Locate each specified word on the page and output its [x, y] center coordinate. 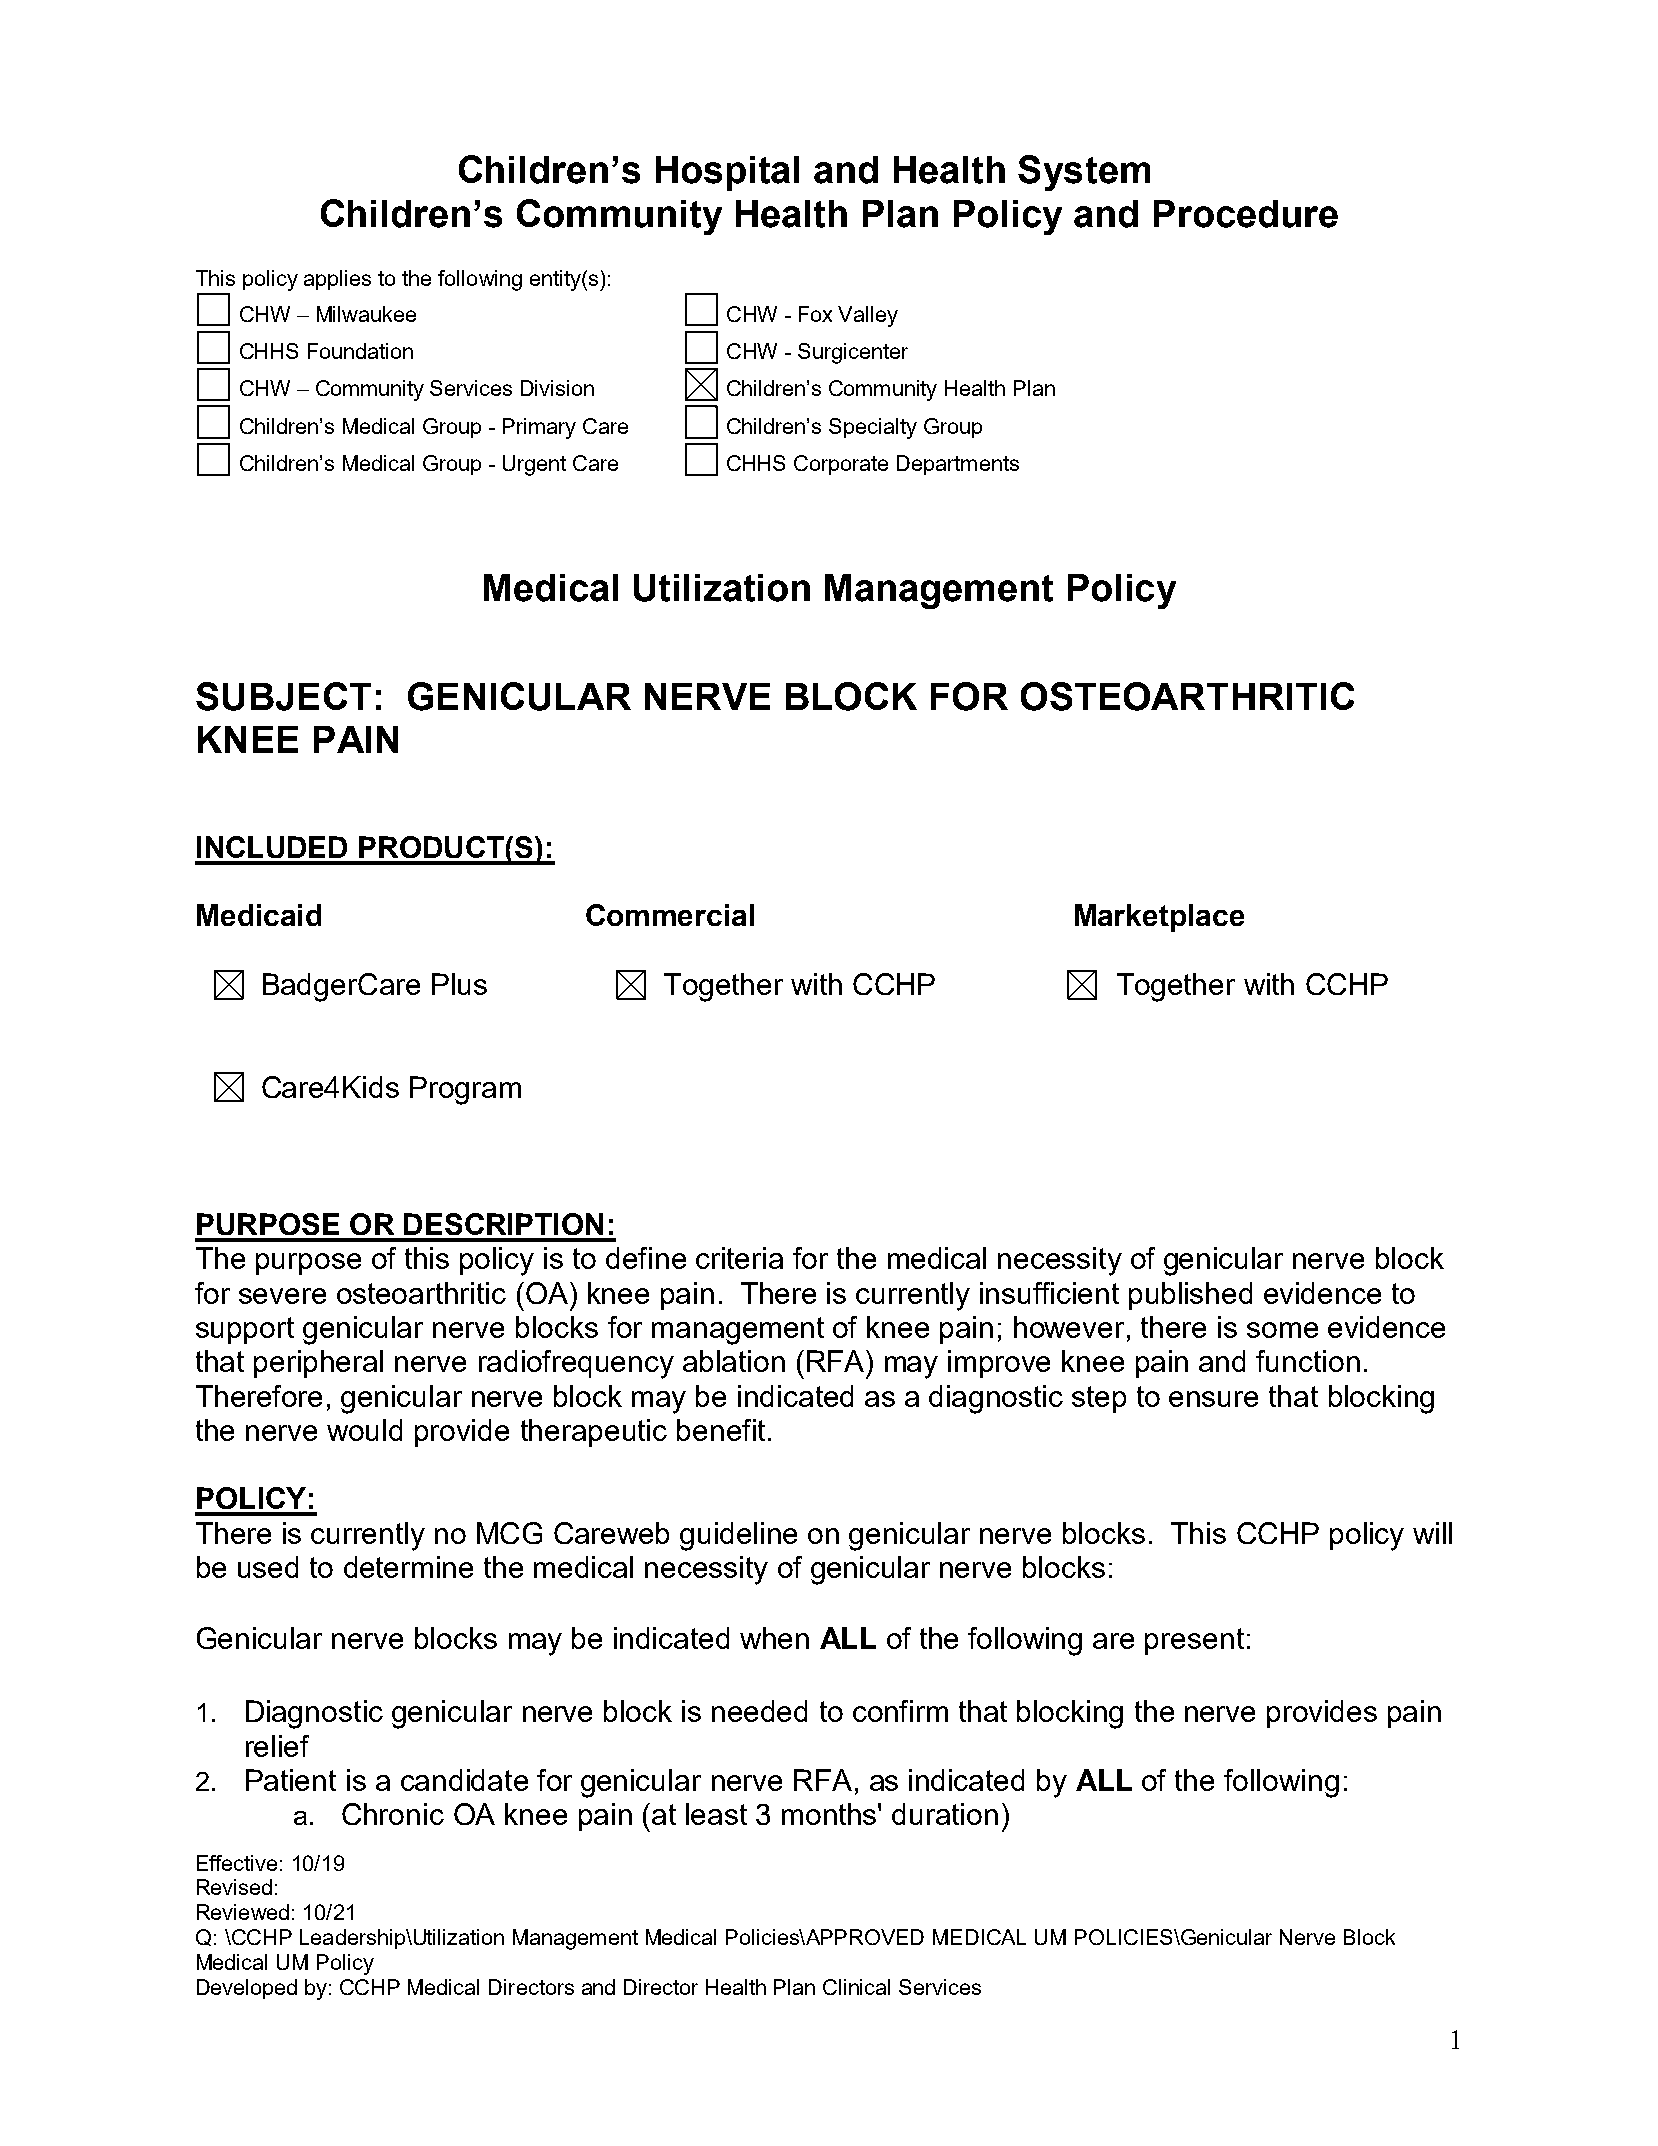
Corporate [841, 465]
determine [408, 1567]
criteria [739, 1258]
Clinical [856, 1987]
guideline [738, 1536]
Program [465, 1090]
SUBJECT [283, 696]
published [1190, 1296]
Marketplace [1159, 918]
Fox [815, 314]
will [1432, 1533]
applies [337, 280]
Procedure [1246, 214]
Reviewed [243, 1912]
